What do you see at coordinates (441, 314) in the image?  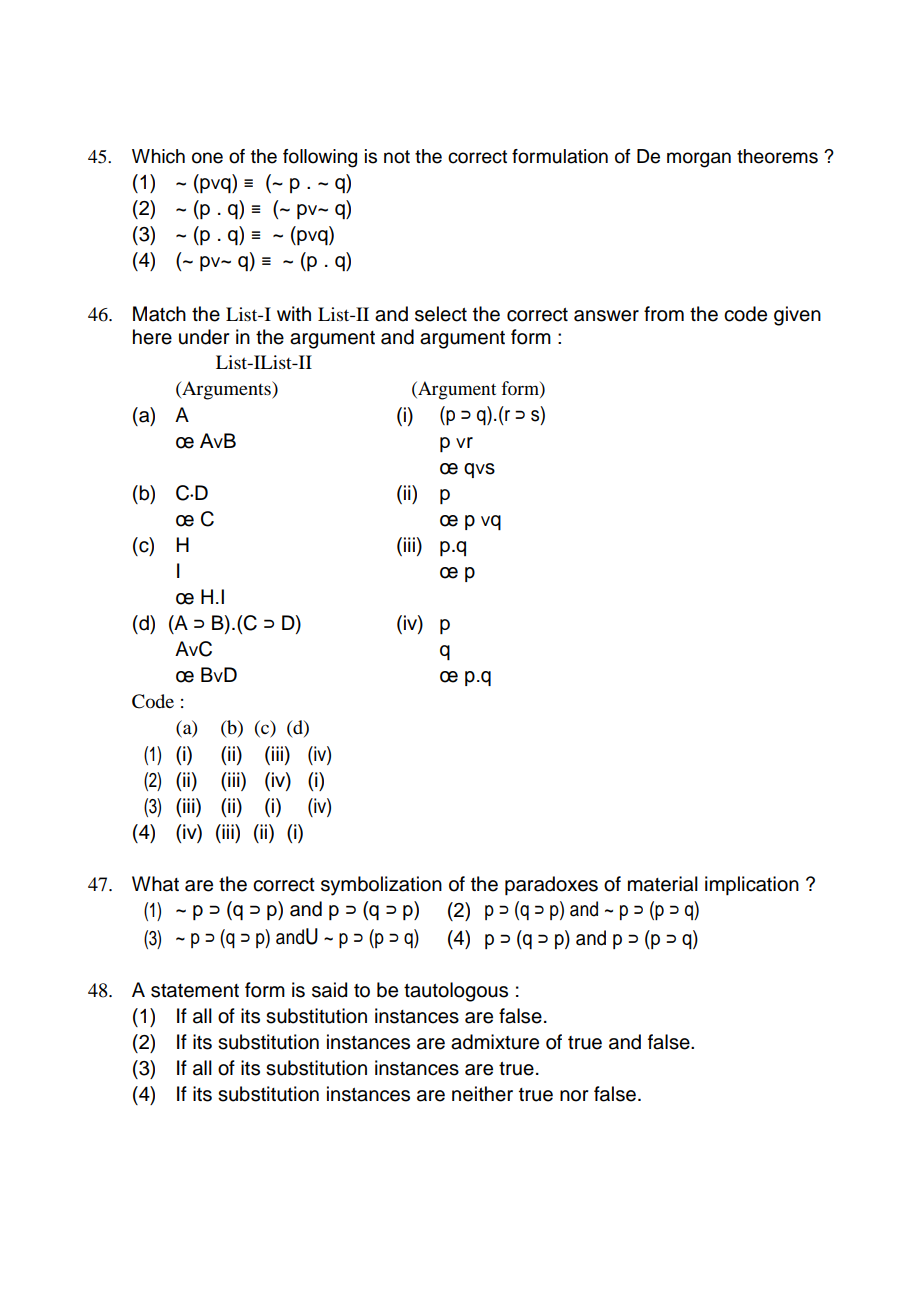 I see `select` at bounding box center [441, 314].
